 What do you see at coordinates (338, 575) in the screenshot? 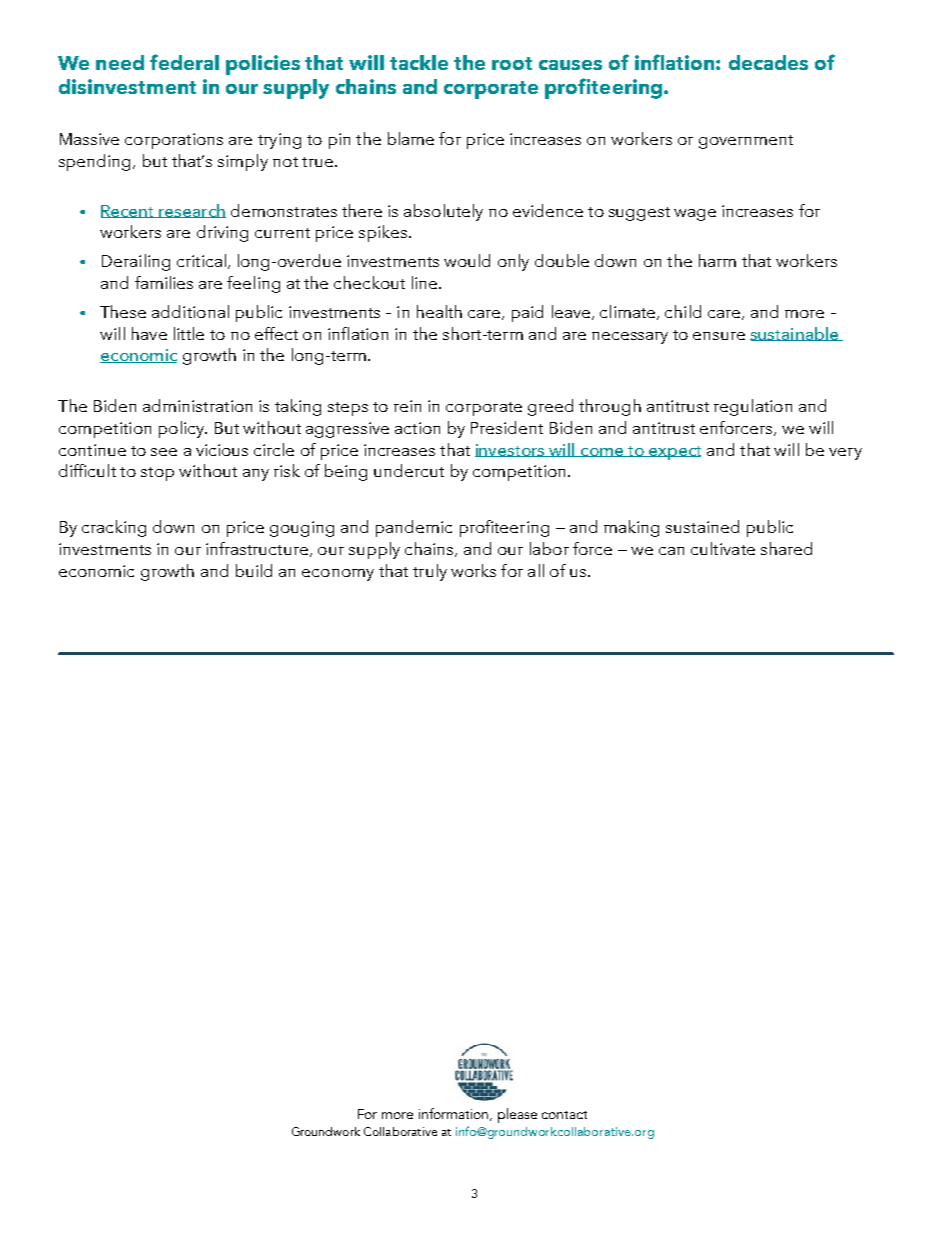
I see `economy` at bounding box center [338, 575].
